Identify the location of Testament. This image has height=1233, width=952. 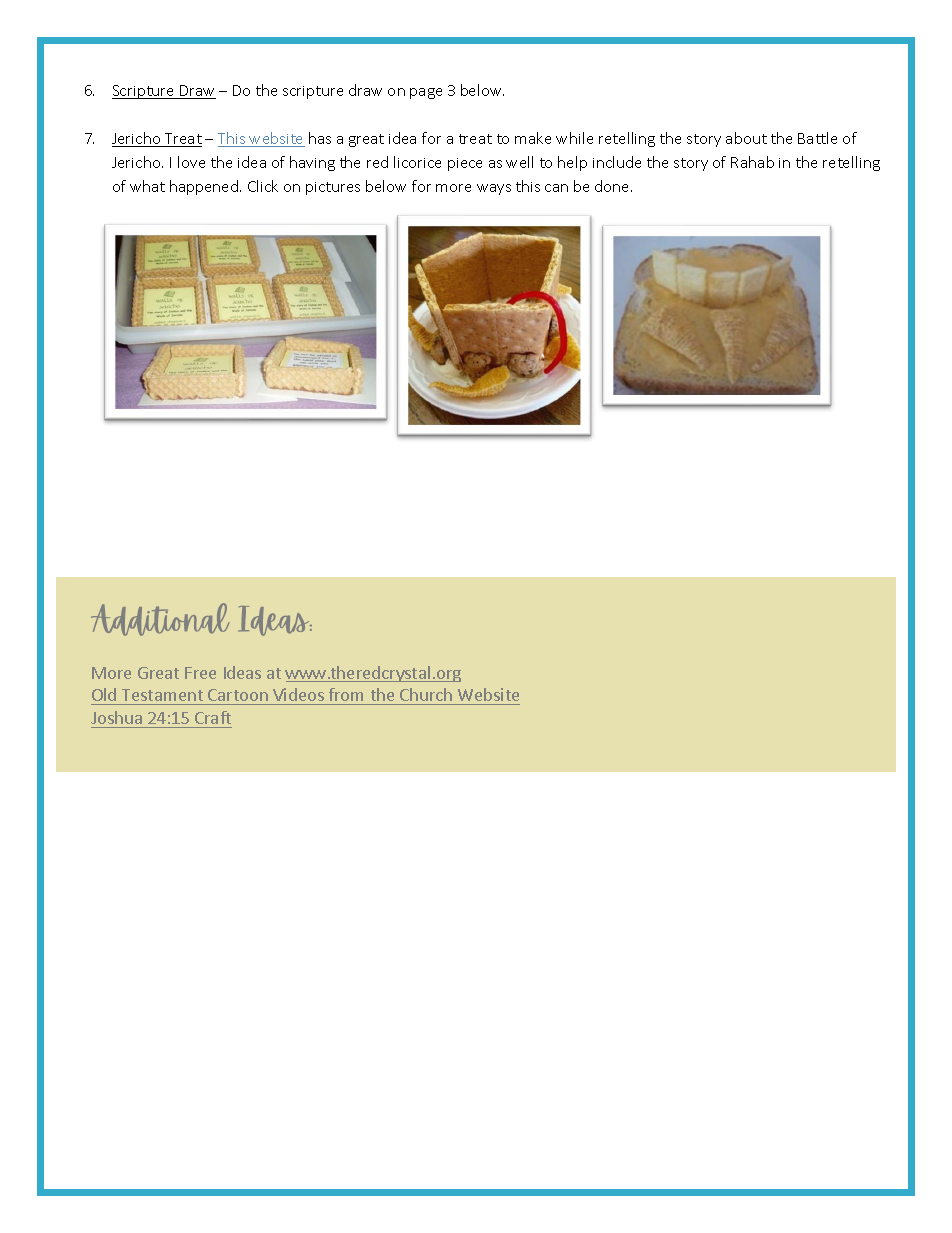
(162, 697).
